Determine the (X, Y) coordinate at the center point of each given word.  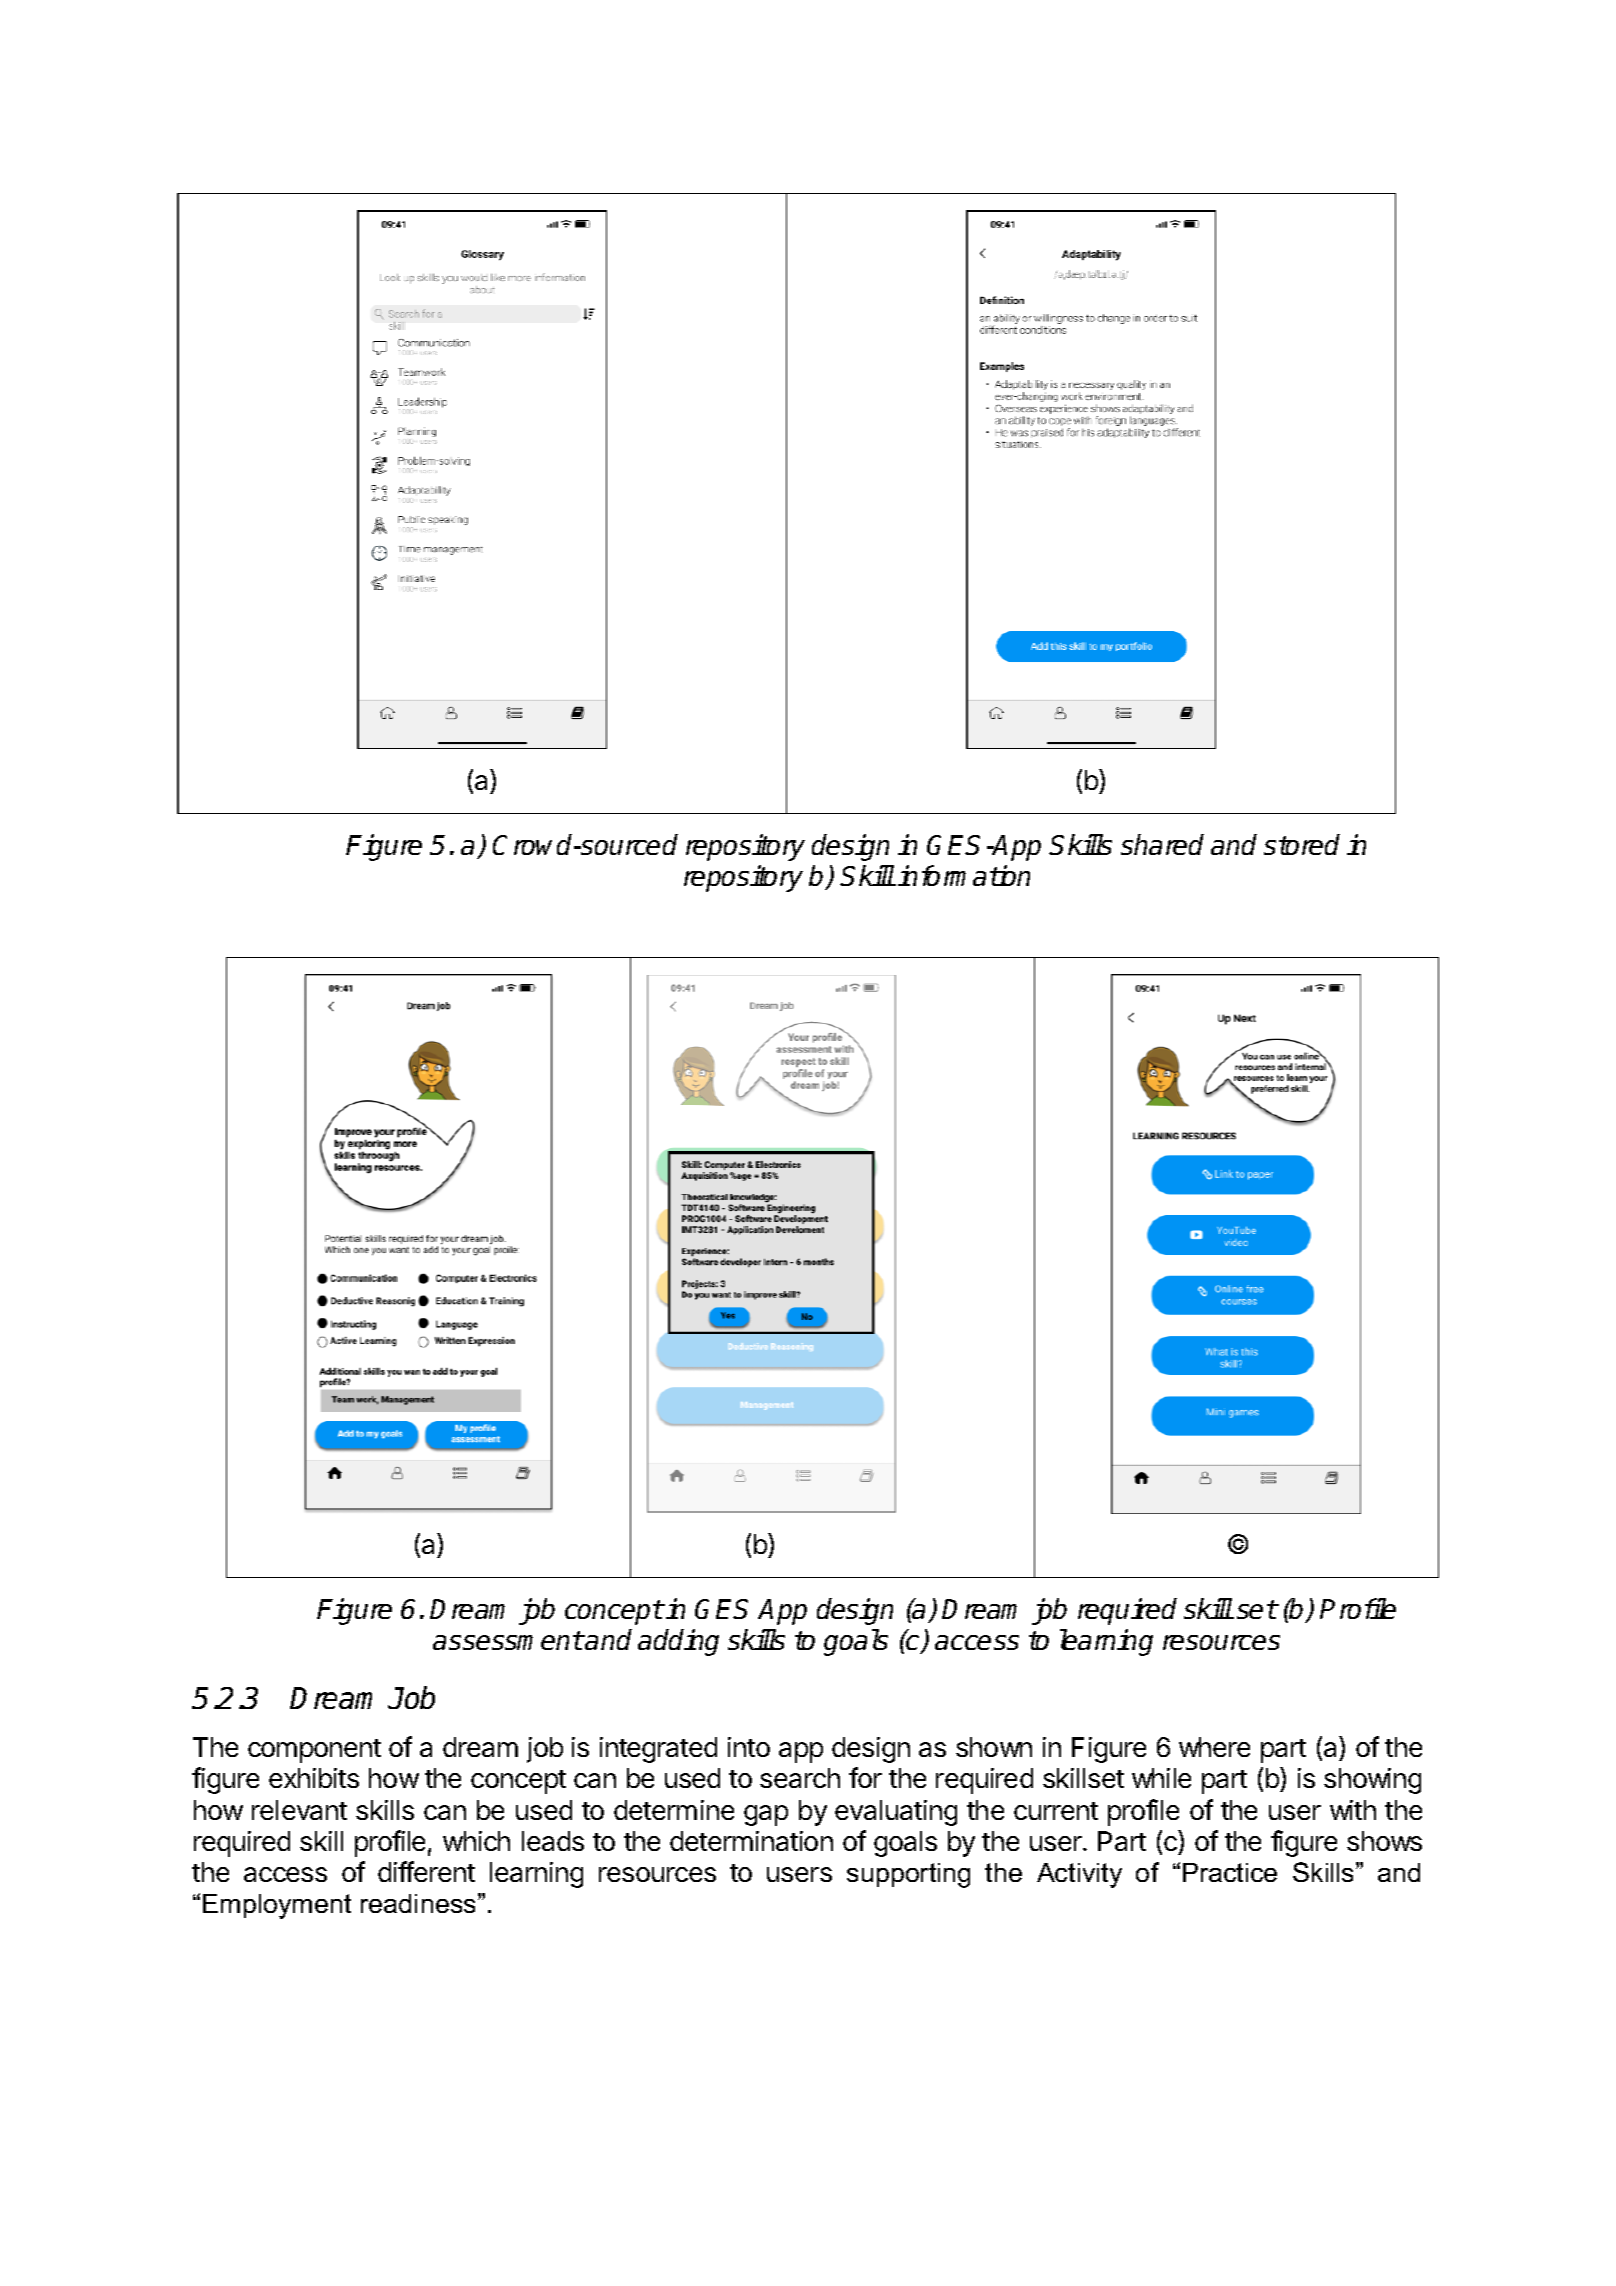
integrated (658, 1750)
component (314, 1751)
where (1214, 1747)
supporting (908, 1875)
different (426, 1871)
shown (994, 1747)
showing (1372, 1781)
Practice (1230, 1872)
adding (678, 1642)
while (1161, 1778)
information (964, 875)
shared (1162, 844)
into (749, 1747)
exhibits (314, 1778)
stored (1302, 844)
